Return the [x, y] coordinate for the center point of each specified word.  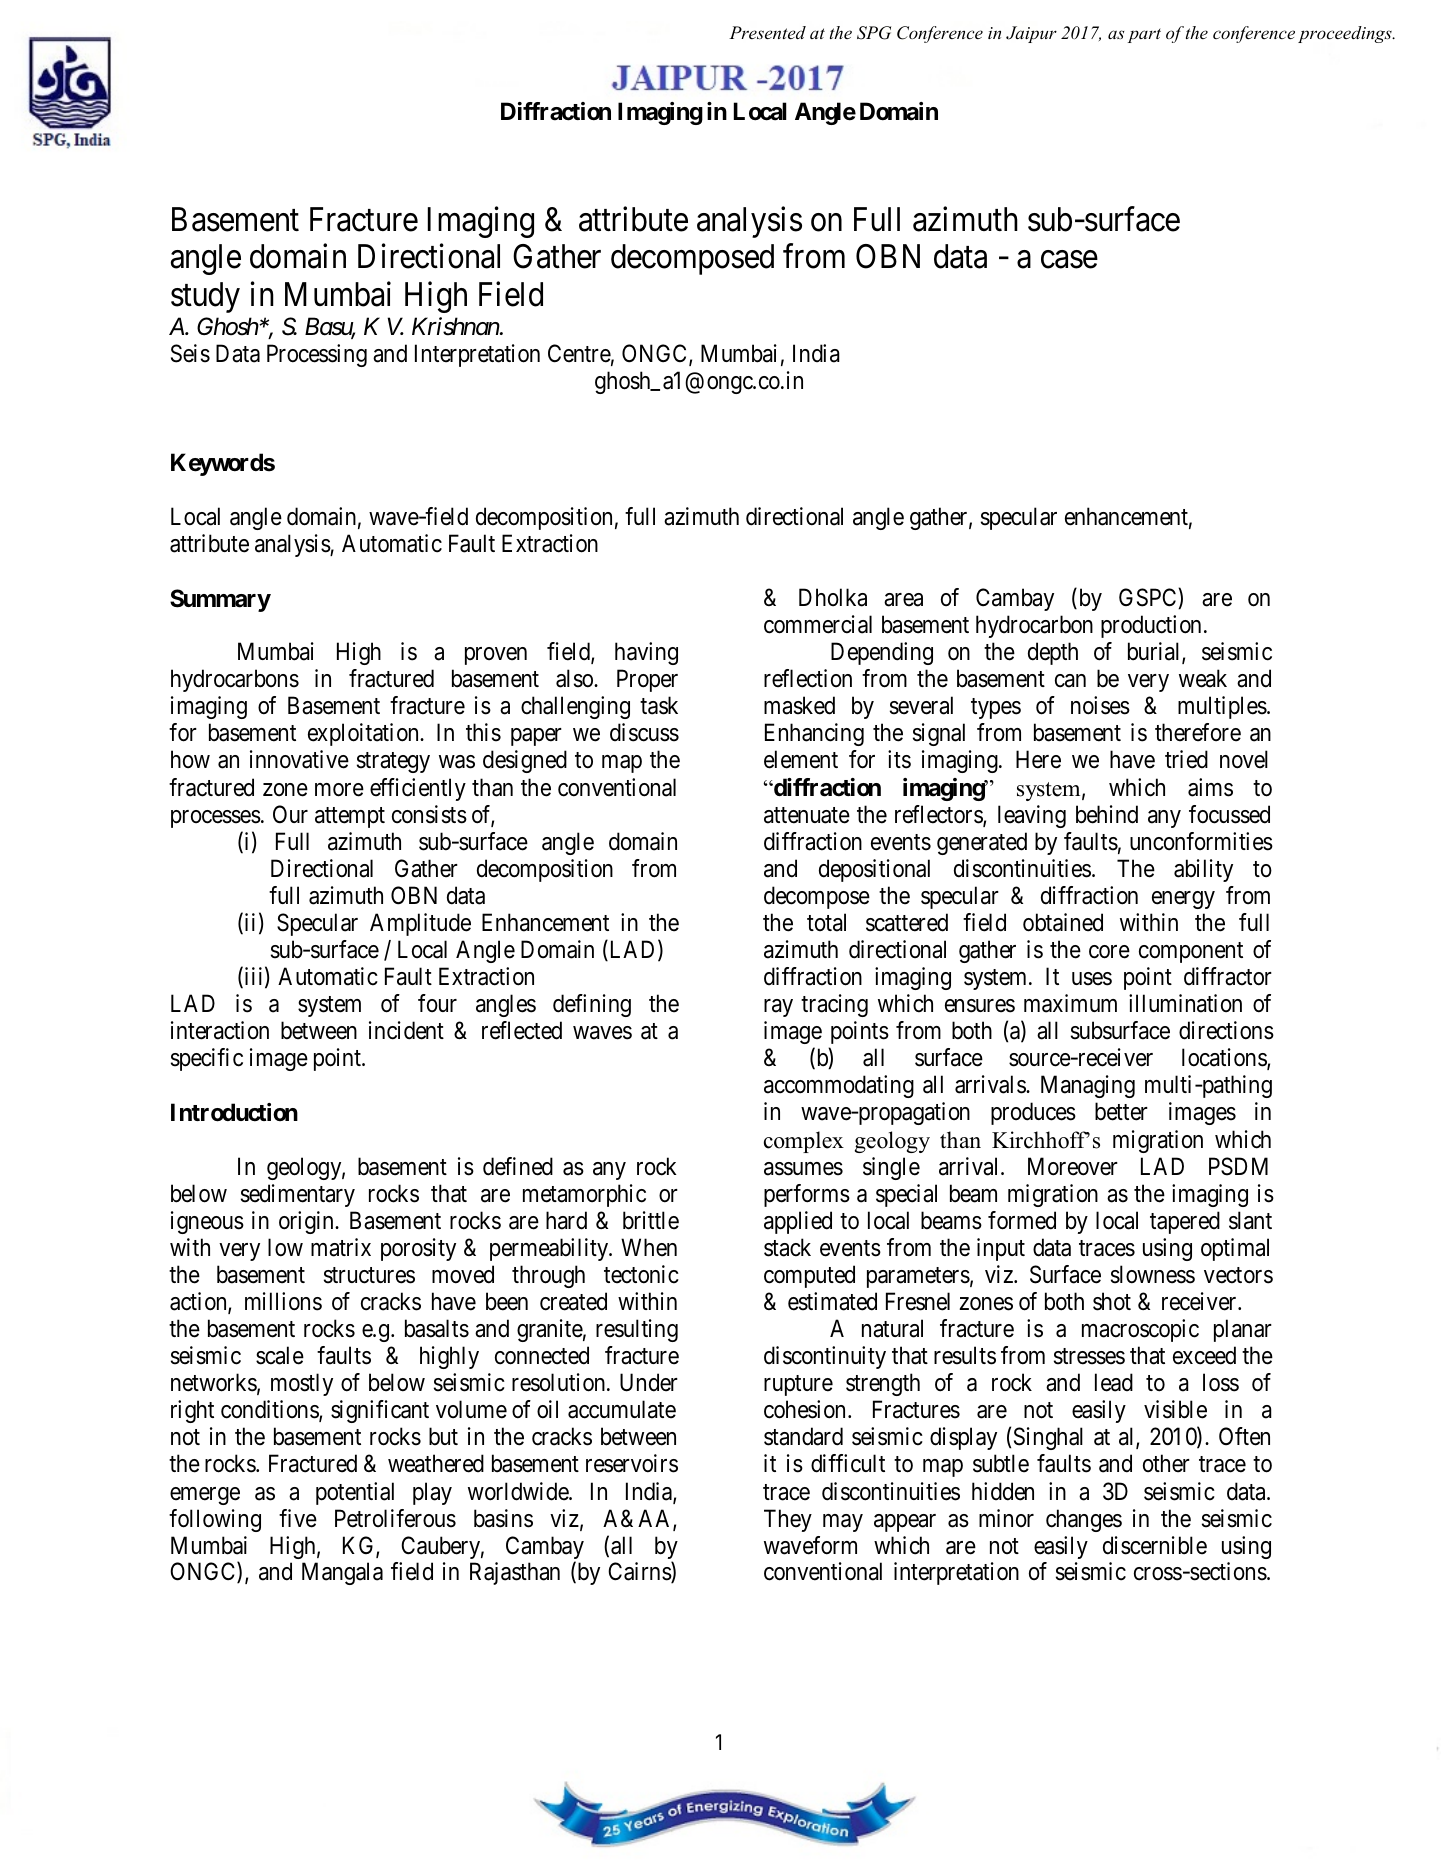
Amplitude [420, 924]
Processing [317, 355]
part [1144, 36]
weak [1203, 678]
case [1069, 260]
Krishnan [456, 326]
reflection [808, 678]
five [298, 1518]
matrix [341, 1247]
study [205, 297]
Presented [767, 32]
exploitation [364, 734]
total [826, 922]
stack [787, 1247]
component [1191, 952]
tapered [1185, 1222]
